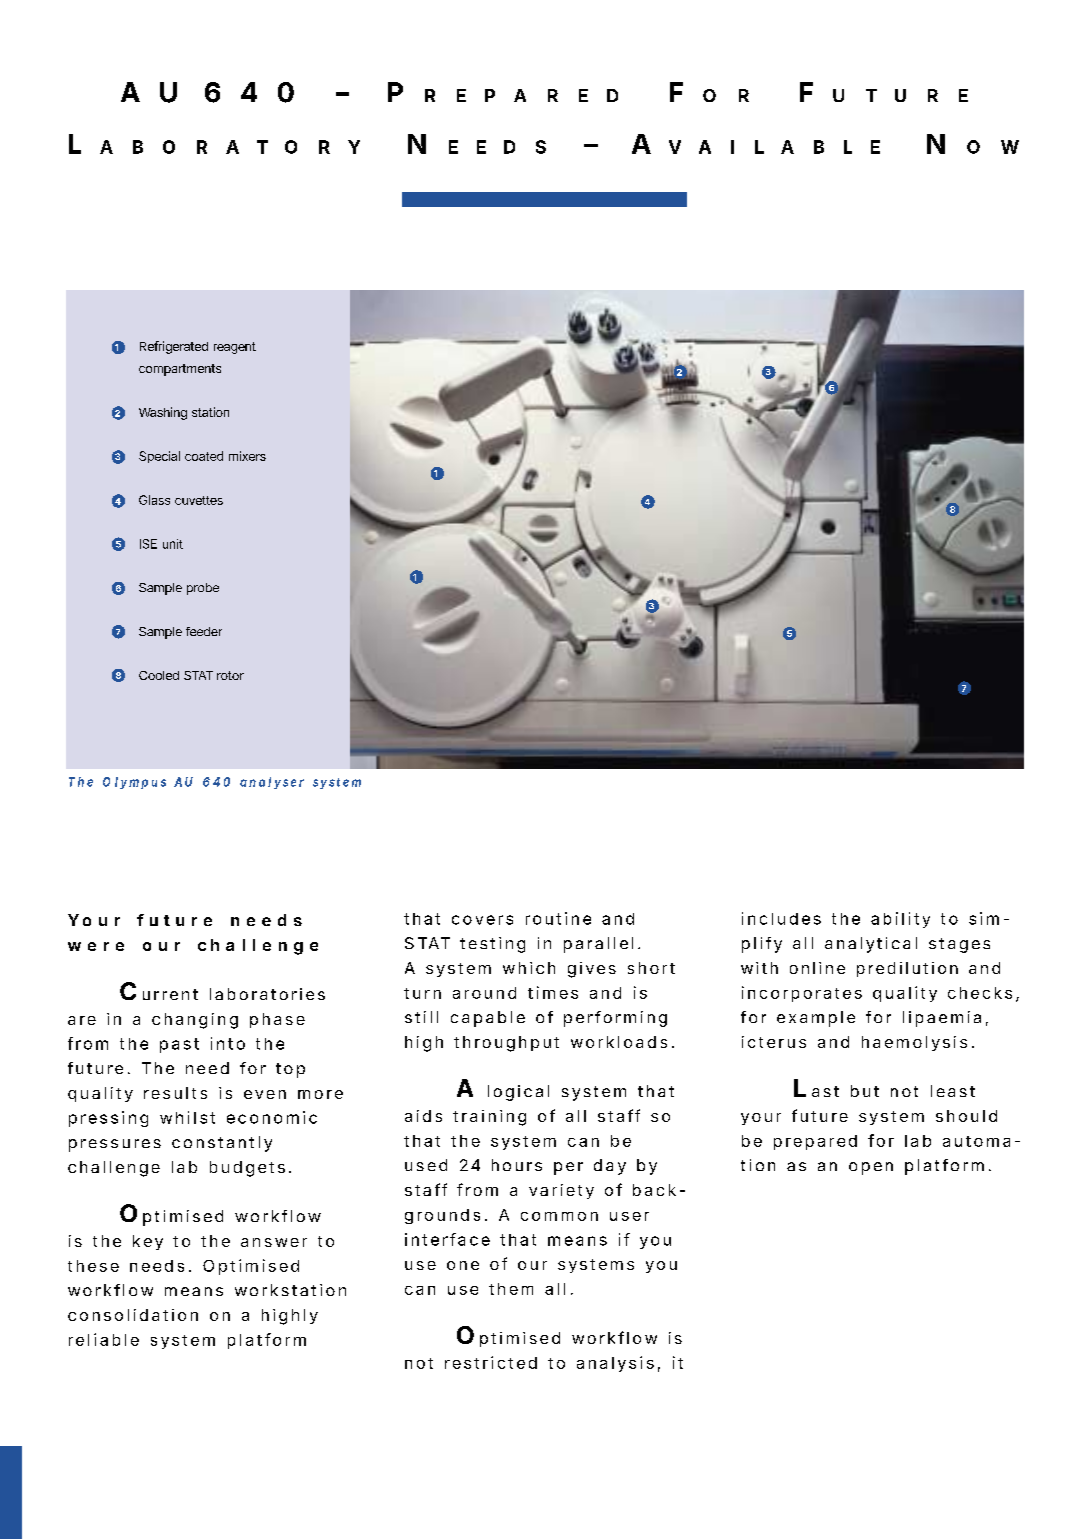  What do you see at coordinates (175, 1093) in the document?
I see `results` at bounding box center [175, 1093].
